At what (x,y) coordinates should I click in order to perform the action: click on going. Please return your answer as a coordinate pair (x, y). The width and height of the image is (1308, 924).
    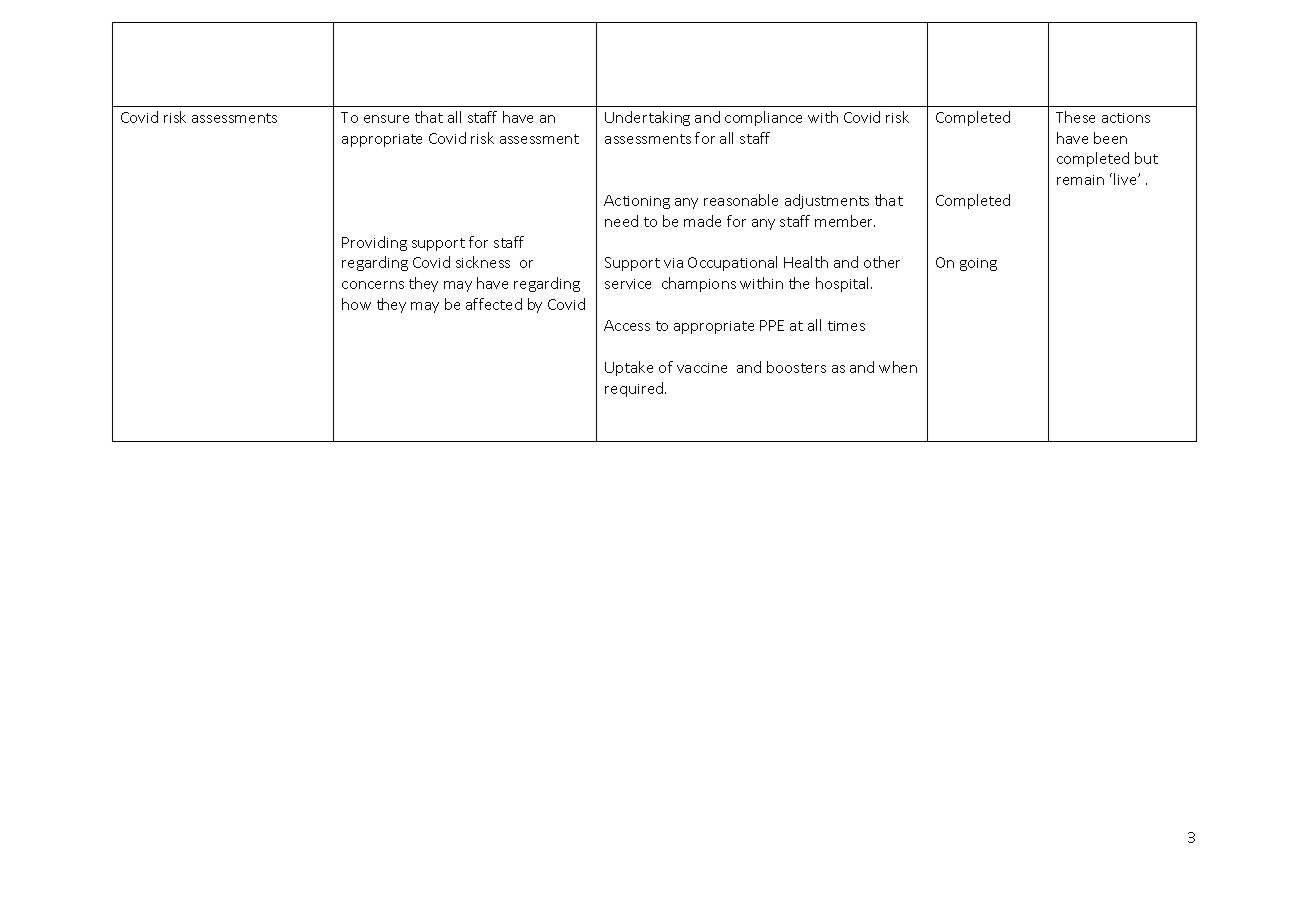
    Looking at the image, I should click on (978, 264).
